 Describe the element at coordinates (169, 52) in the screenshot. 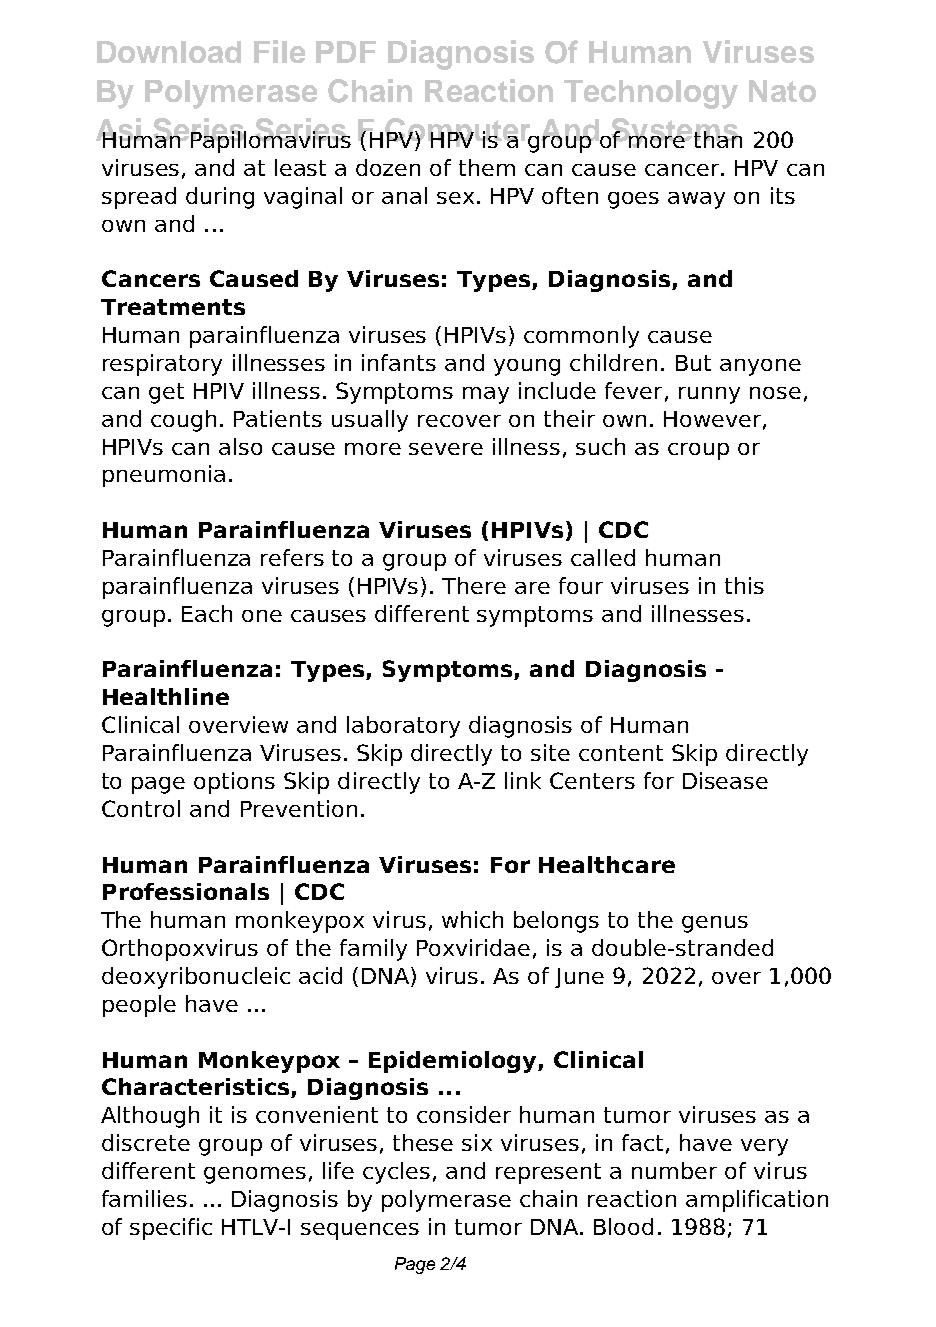

I see `Download` at that location.
